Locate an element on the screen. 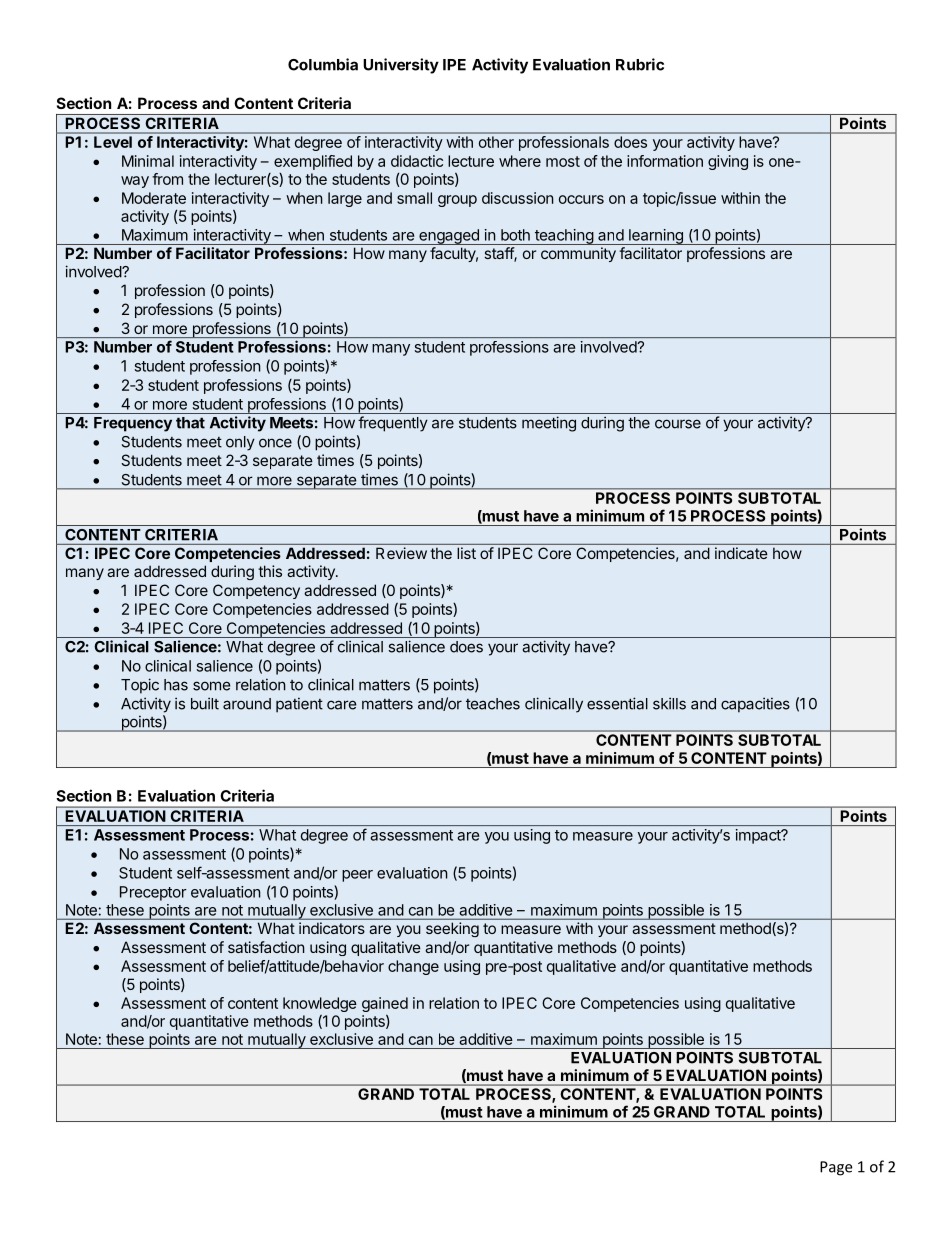  list is located at coordinates (466, 553).
